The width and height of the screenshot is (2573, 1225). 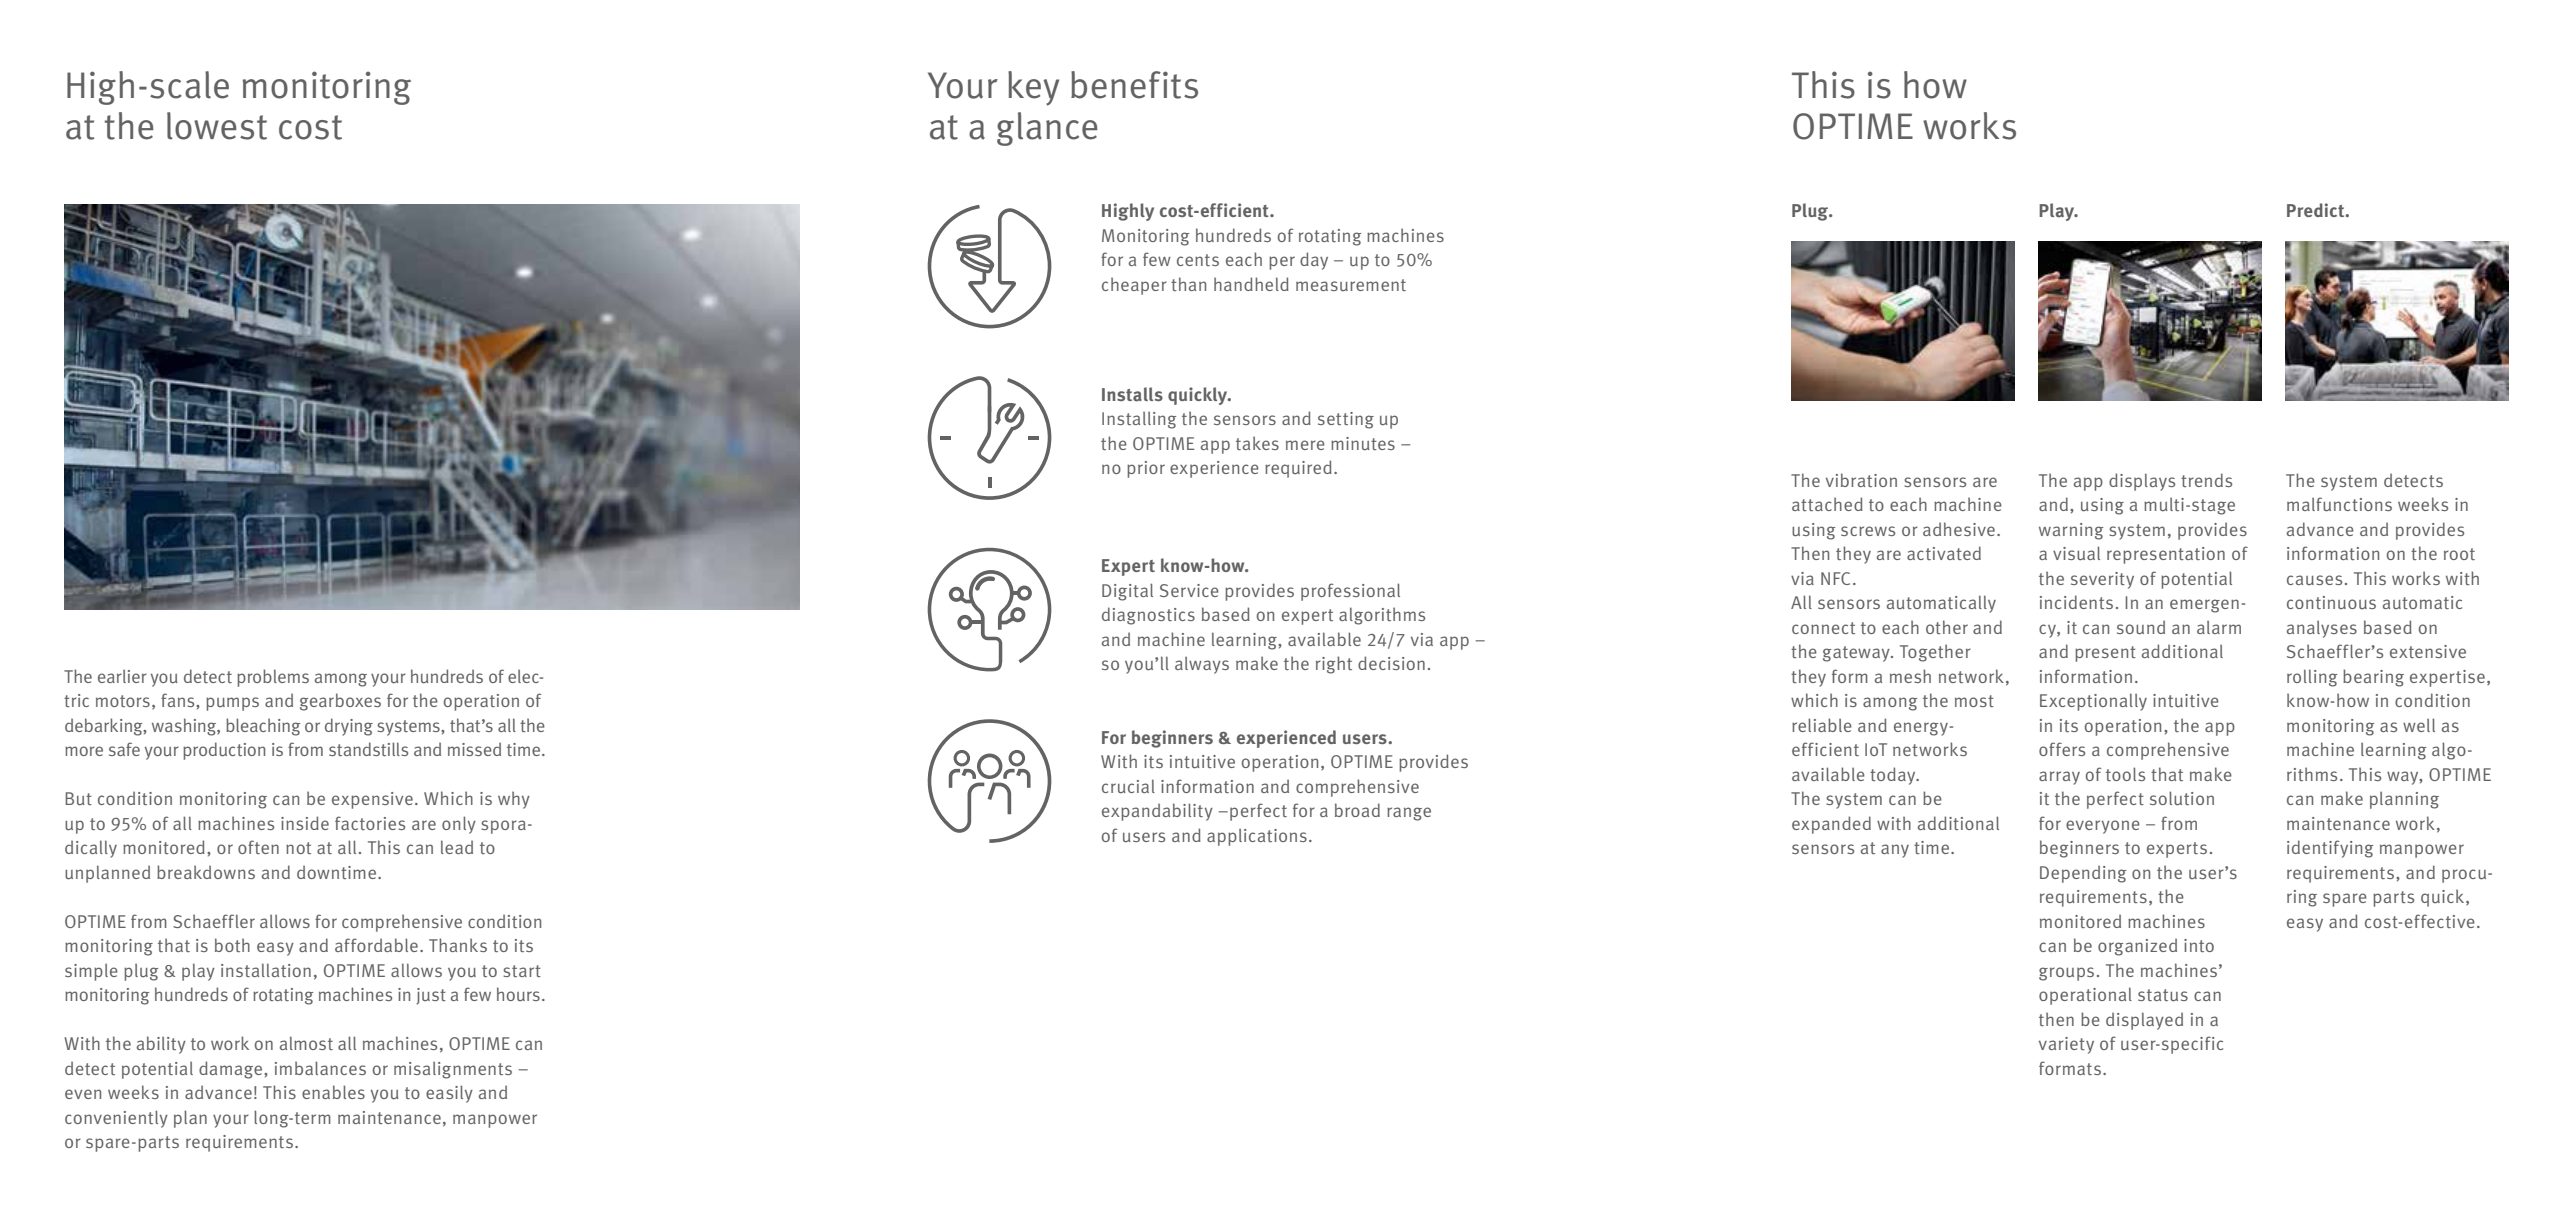 I want to click on incidents, so click(x=2076, y=602).
